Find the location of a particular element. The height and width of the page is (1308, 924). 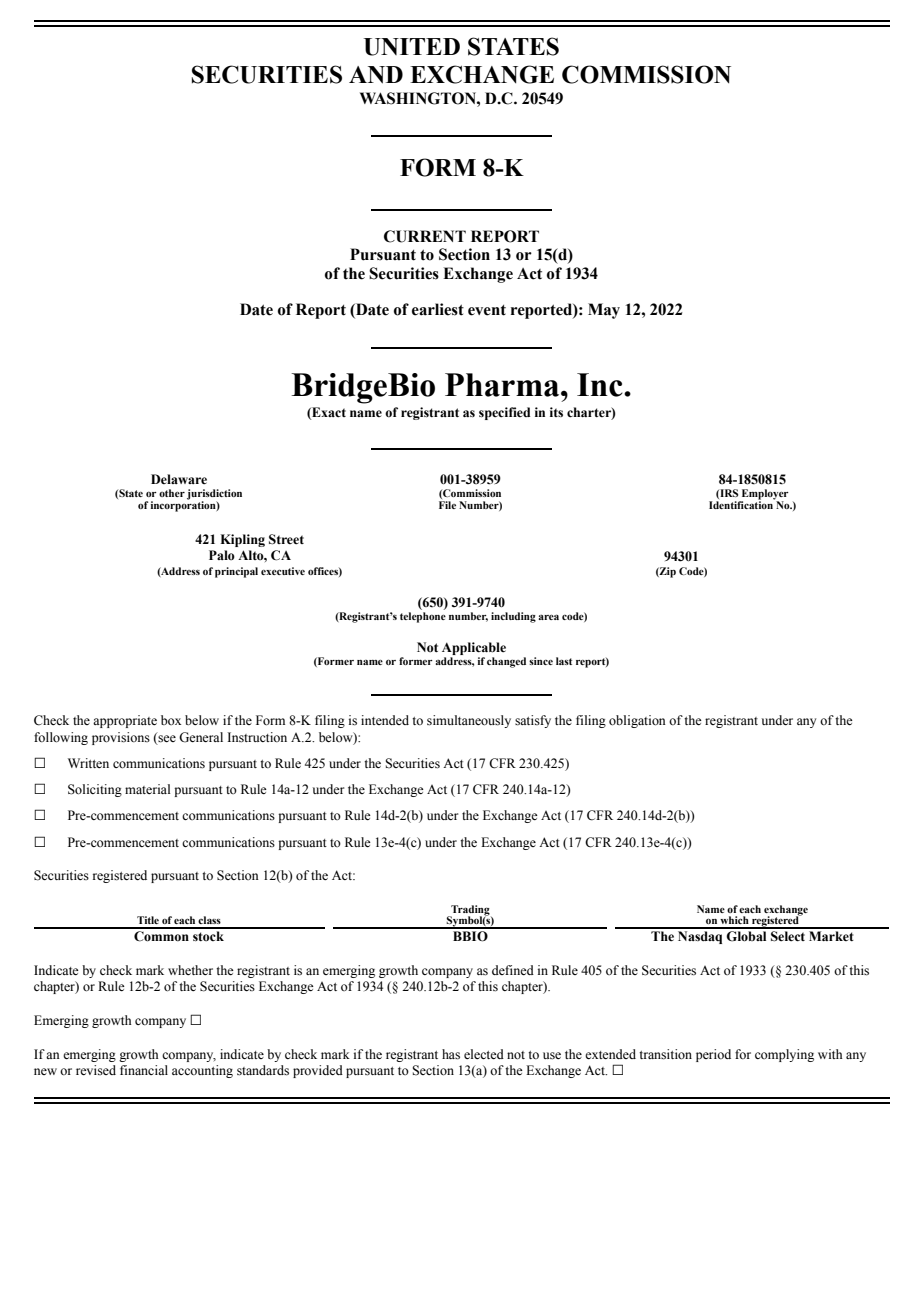

appropriate is located at coordinates (125, 721).
